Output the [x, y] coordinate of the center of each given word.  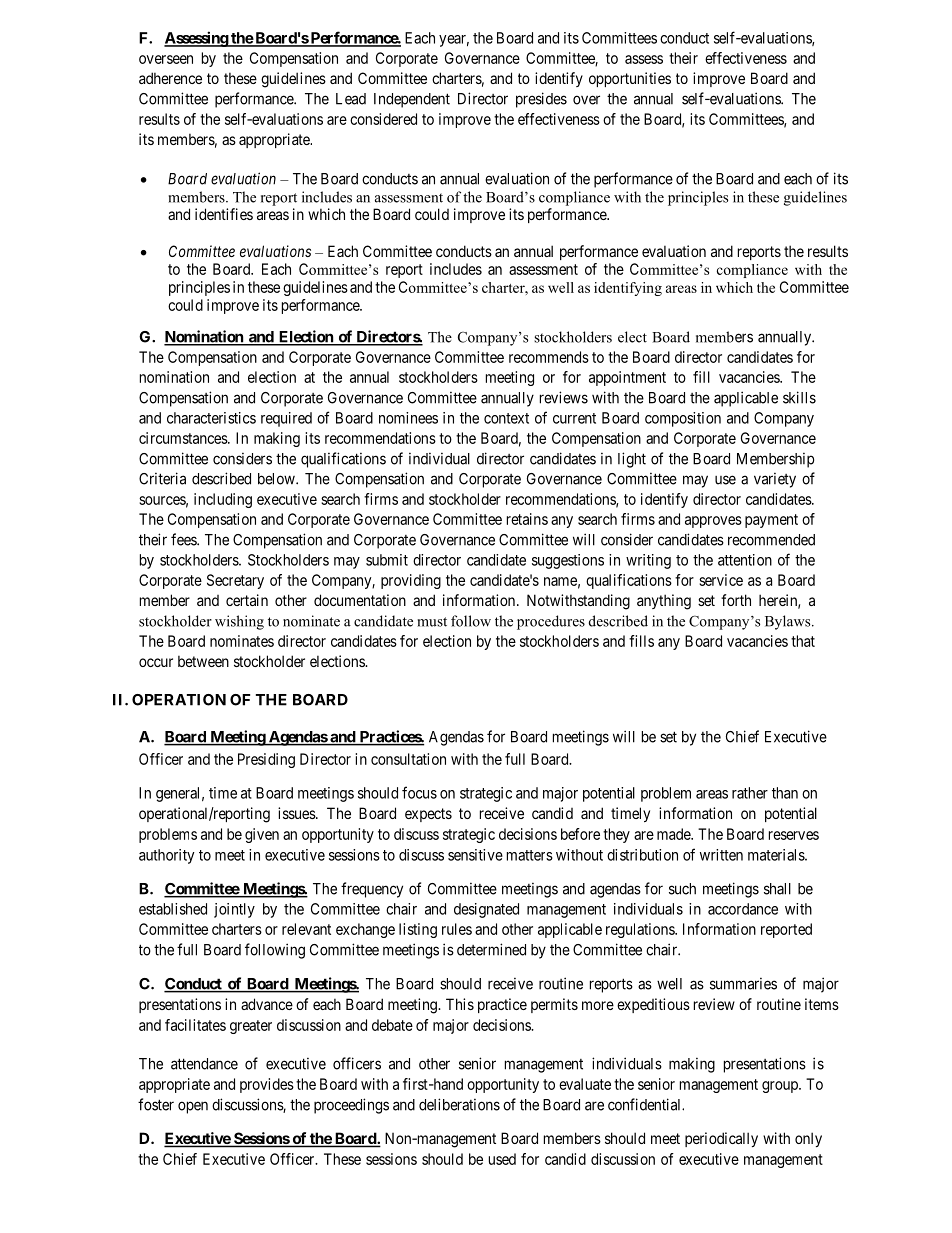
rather [750, 793]
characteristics [211, 418]
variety [775, 480]
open [193, 1107]
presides [541, 100]
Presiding [266, 760]
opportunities [630, 79]
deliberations [459, 1104]
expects [428, 815]
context [506, 418]
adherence [170, 78]
